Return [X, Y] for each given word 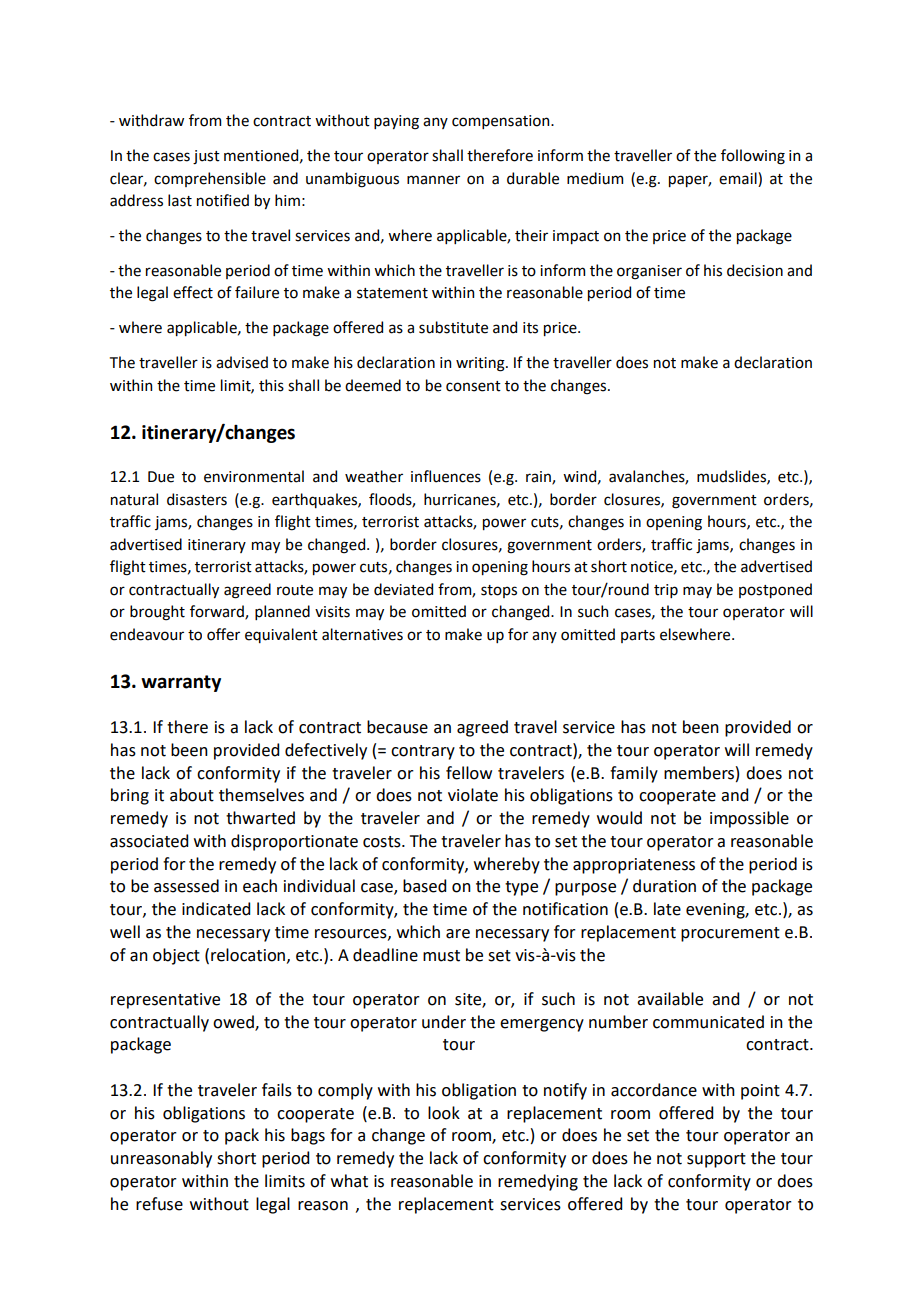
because [397, 727]
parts [638, 636]
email [739, 178]
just [206, 157]
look [444, 1113]
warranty [181, 683]
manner [433, 180]
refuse [159, 1204]
